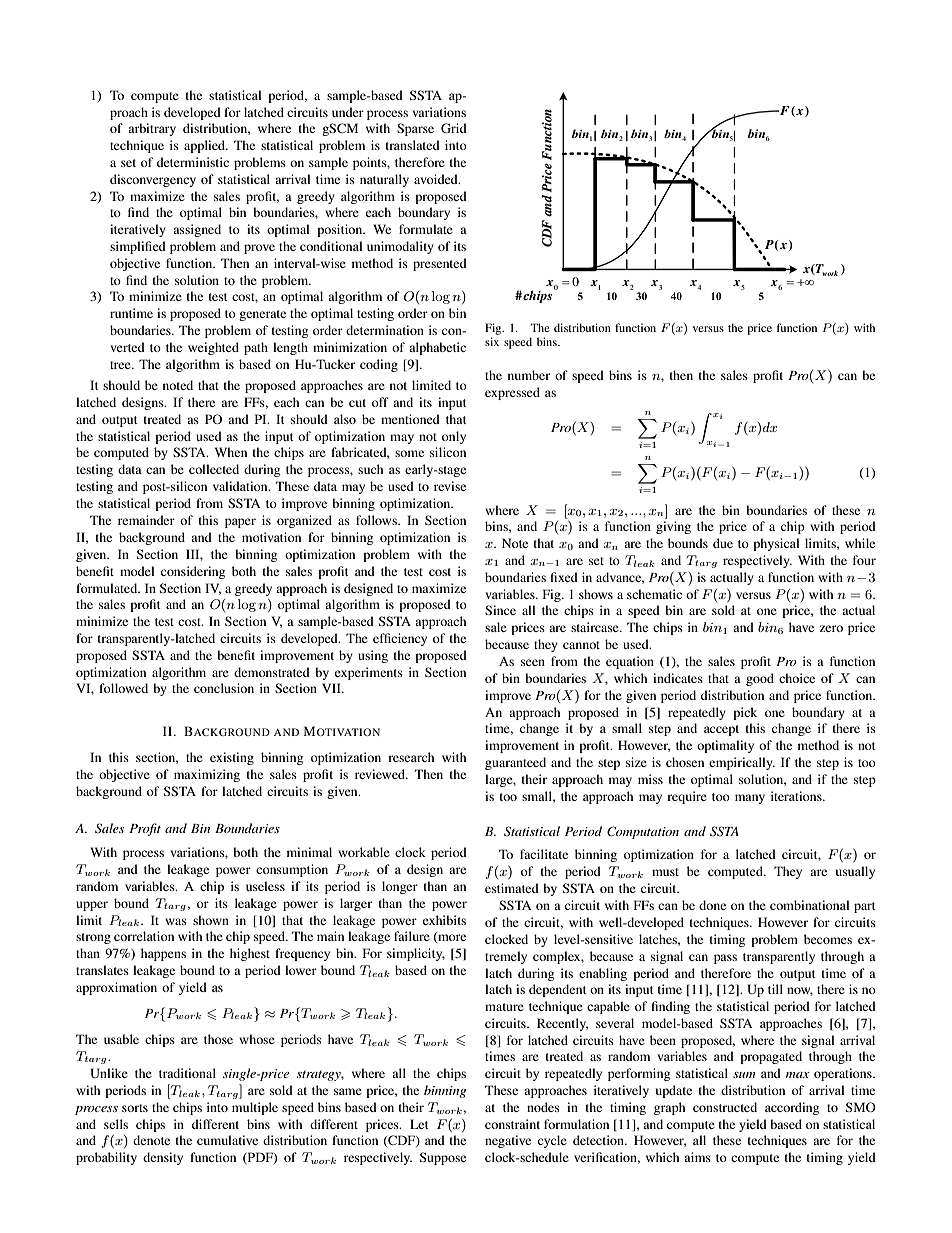 This screenshot has width=952, height=1233. I want to click on physical, so click(776, 544).
